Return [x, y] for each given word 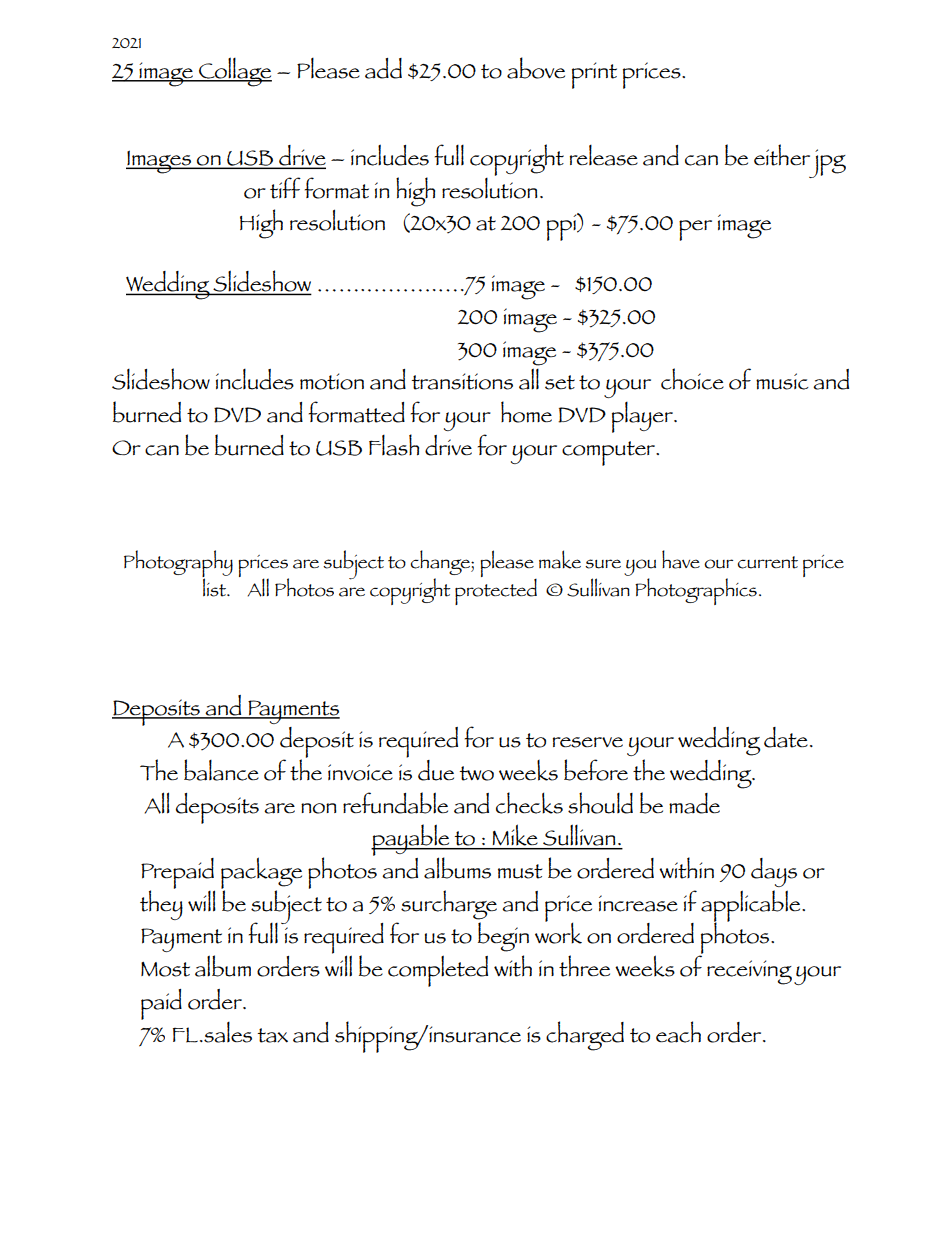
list [215, 586]
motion [332, 381]
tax [272, 1035]
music [782, 381]
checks [529, 803]
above [536, 68]
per [695, 230]
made [694, 803]
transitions [462, 381]
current [767, 562]
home [526, 412]
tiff [285, 188]
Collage [234, 72]
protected [496, 590]
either [782, 155]
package [261, 874]
